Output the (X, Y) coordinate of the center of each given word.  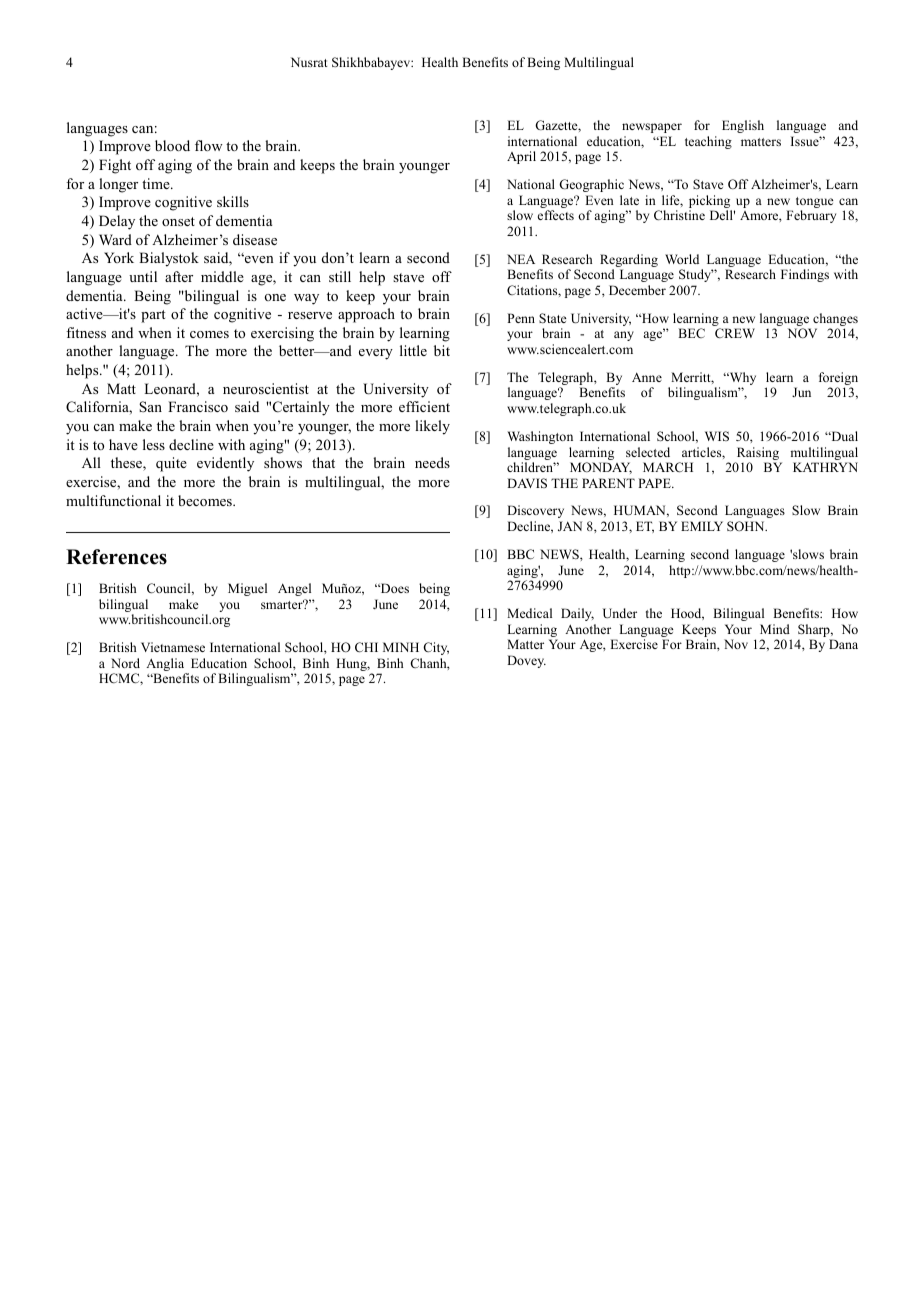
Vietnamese (173, 647)
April (521, 157)
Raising (758, 455)
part (153, 316)
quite (171, 464)
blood (172, 145)
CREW (735, 333)
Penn (521, 318)
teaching (708, 142)
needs (432, 462)
